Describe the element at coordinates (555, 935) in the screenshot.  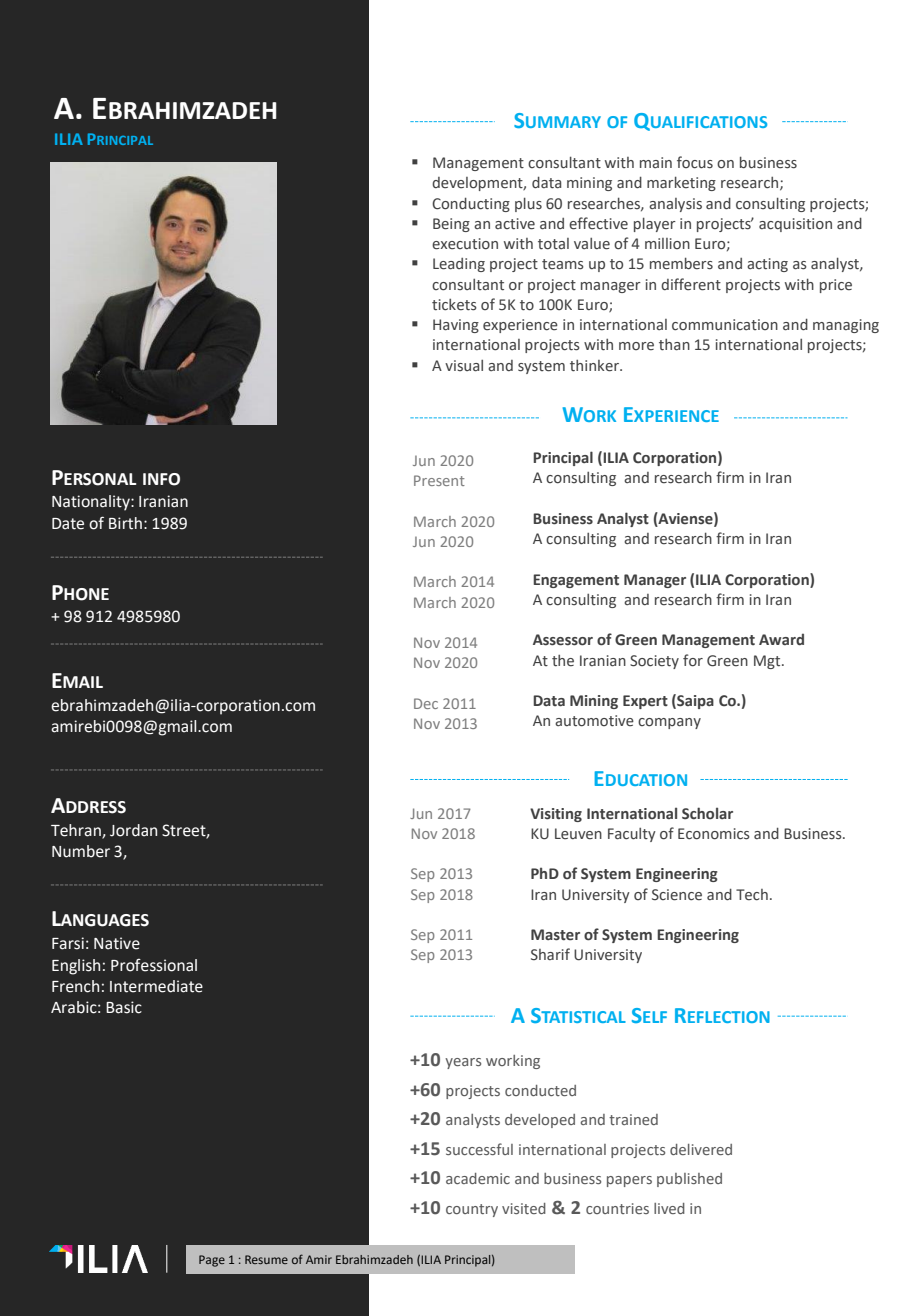
I see `Master` at that location.
